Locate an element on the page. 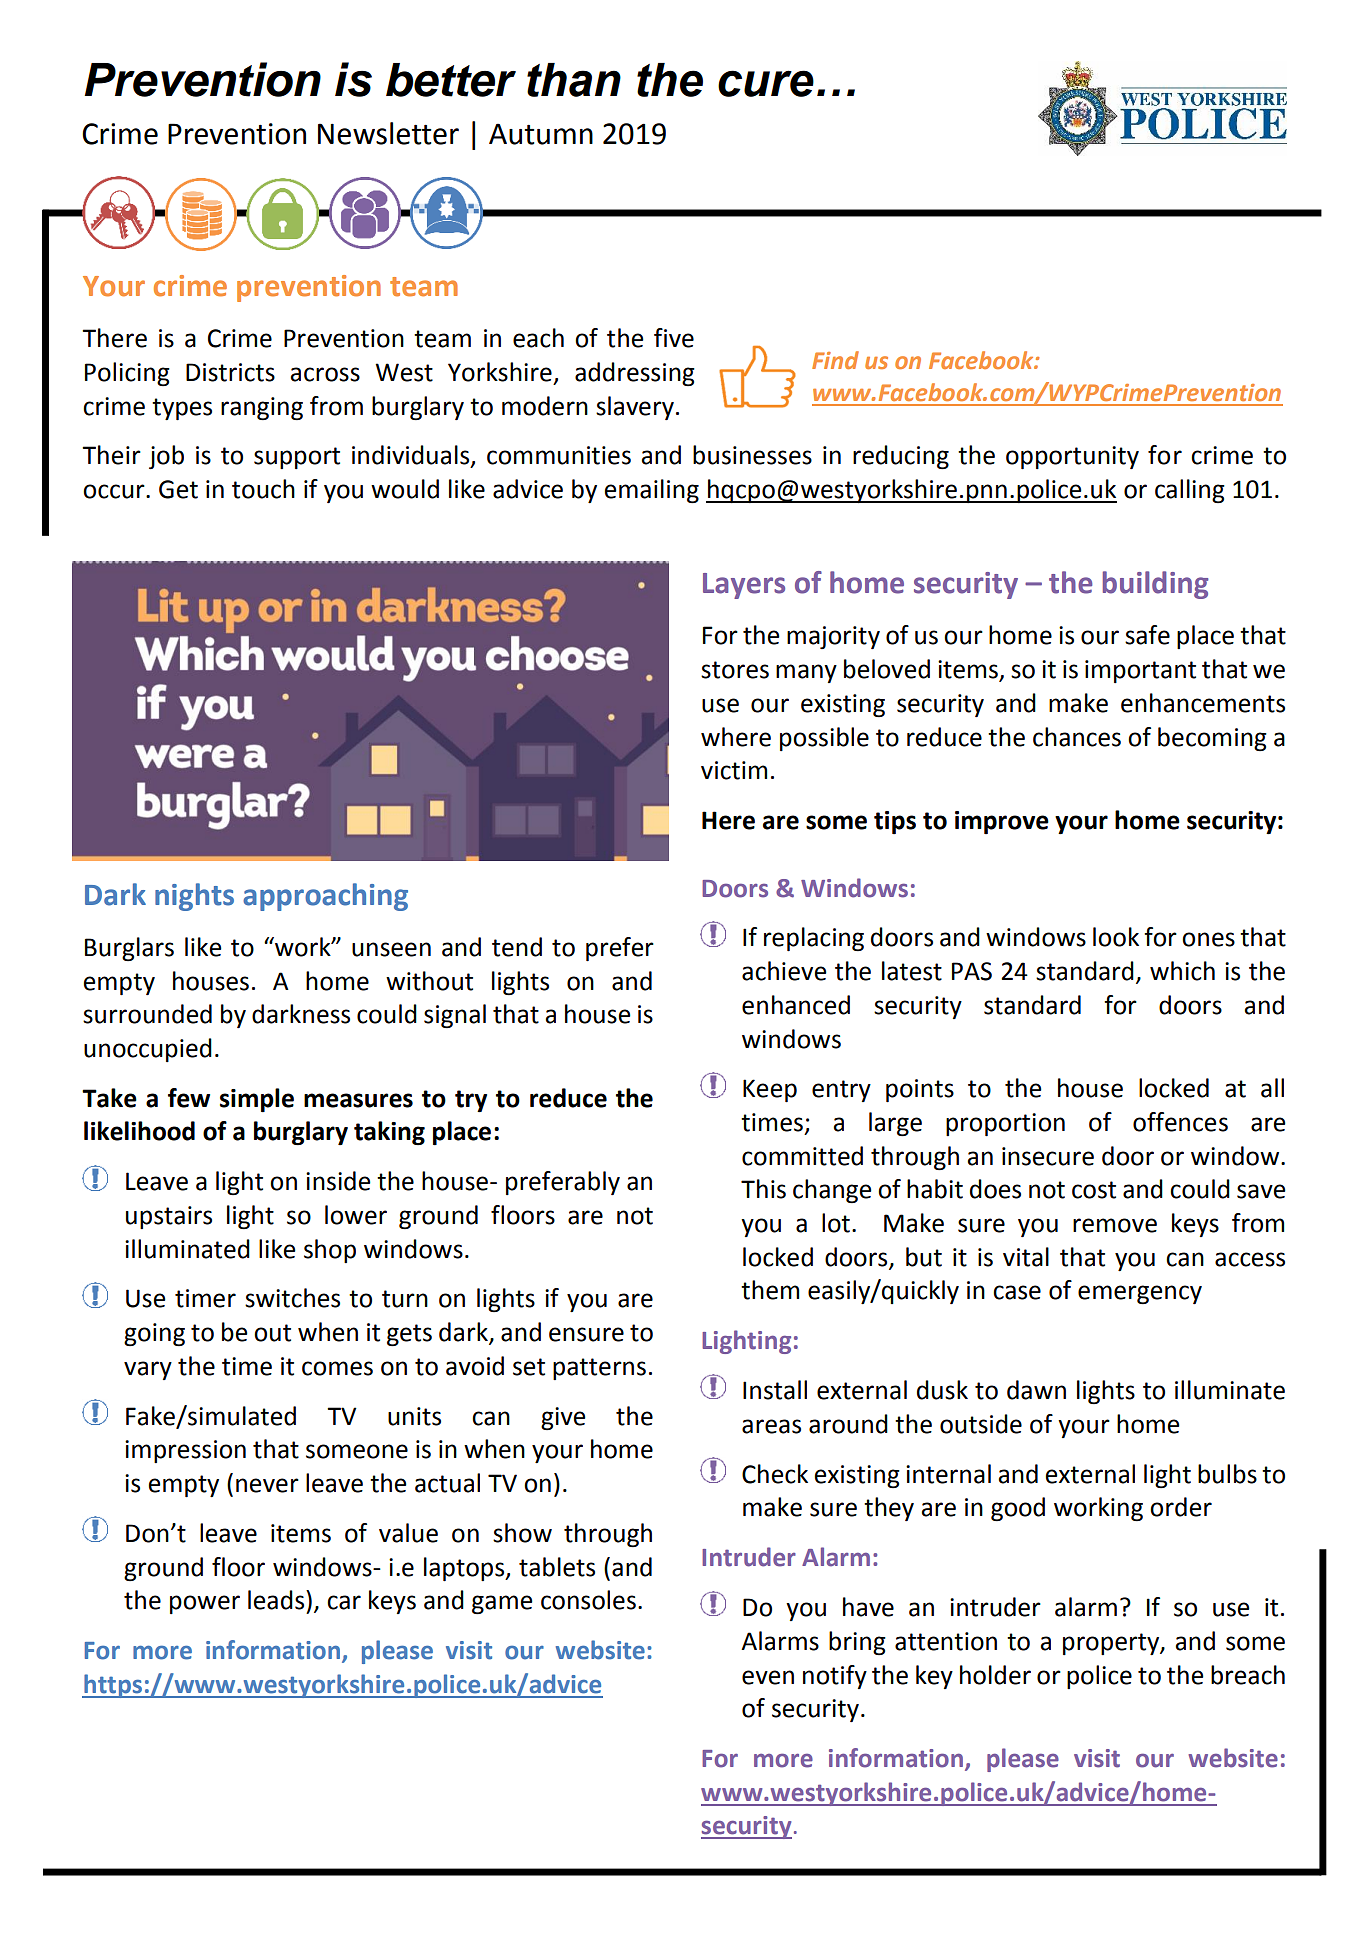  holder is located at coordinates (995, 1675).
